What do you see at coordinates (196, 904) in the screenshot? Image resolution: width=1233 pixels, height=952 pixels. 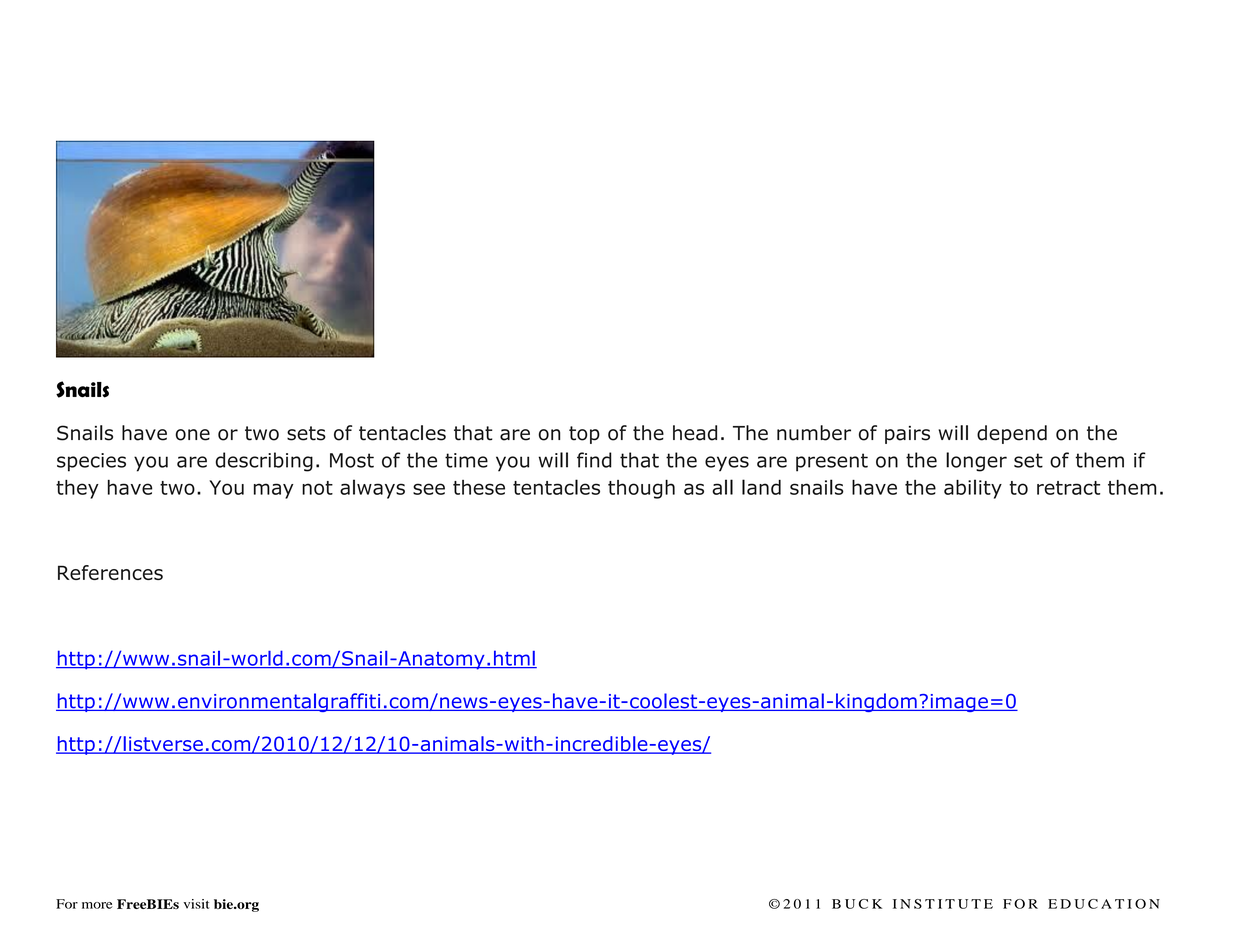 I see `visit` at bounding box center [196, 904].
